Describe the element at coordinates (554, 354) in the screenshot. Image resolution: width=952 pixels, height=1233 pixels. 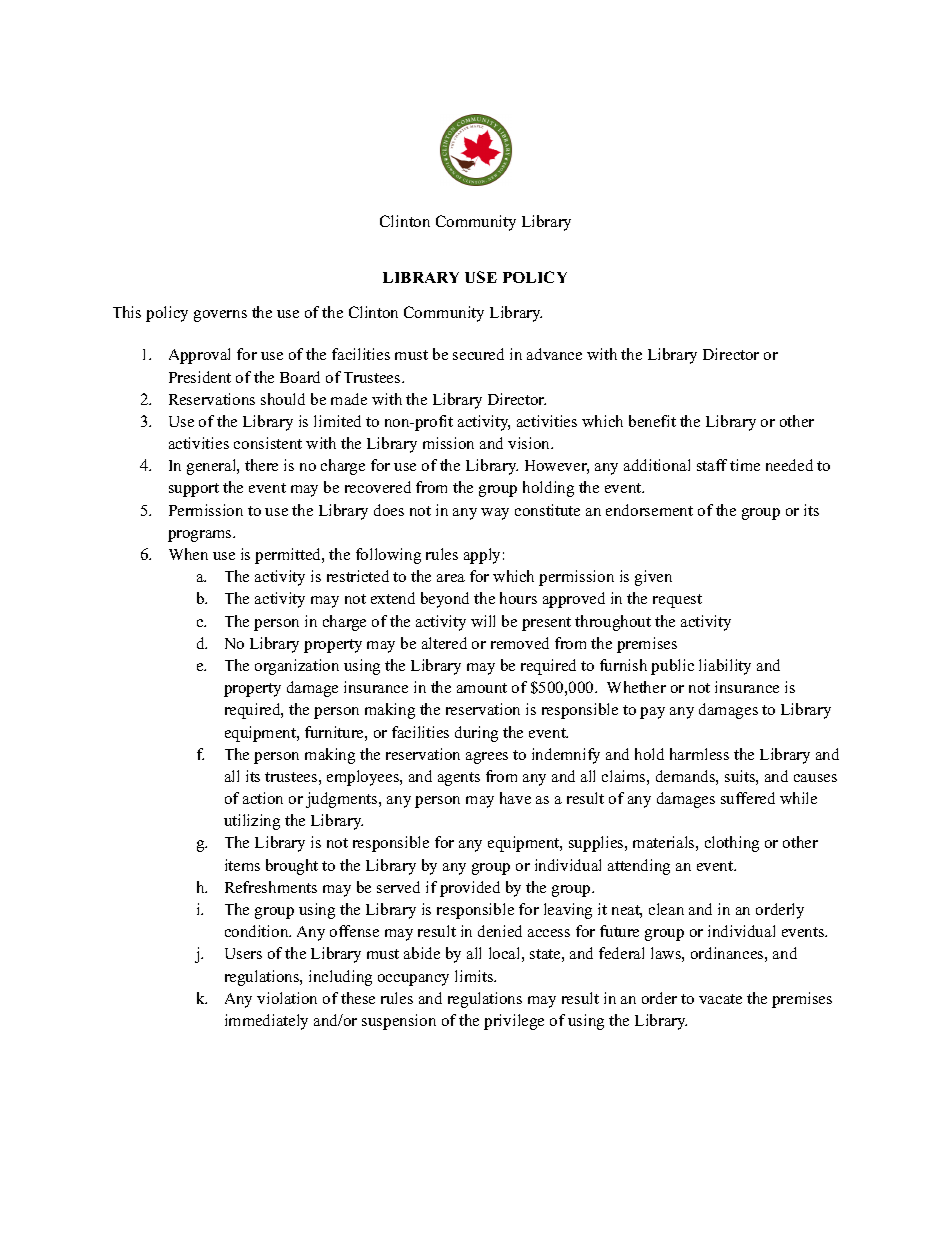
I see `advance` at that location.
